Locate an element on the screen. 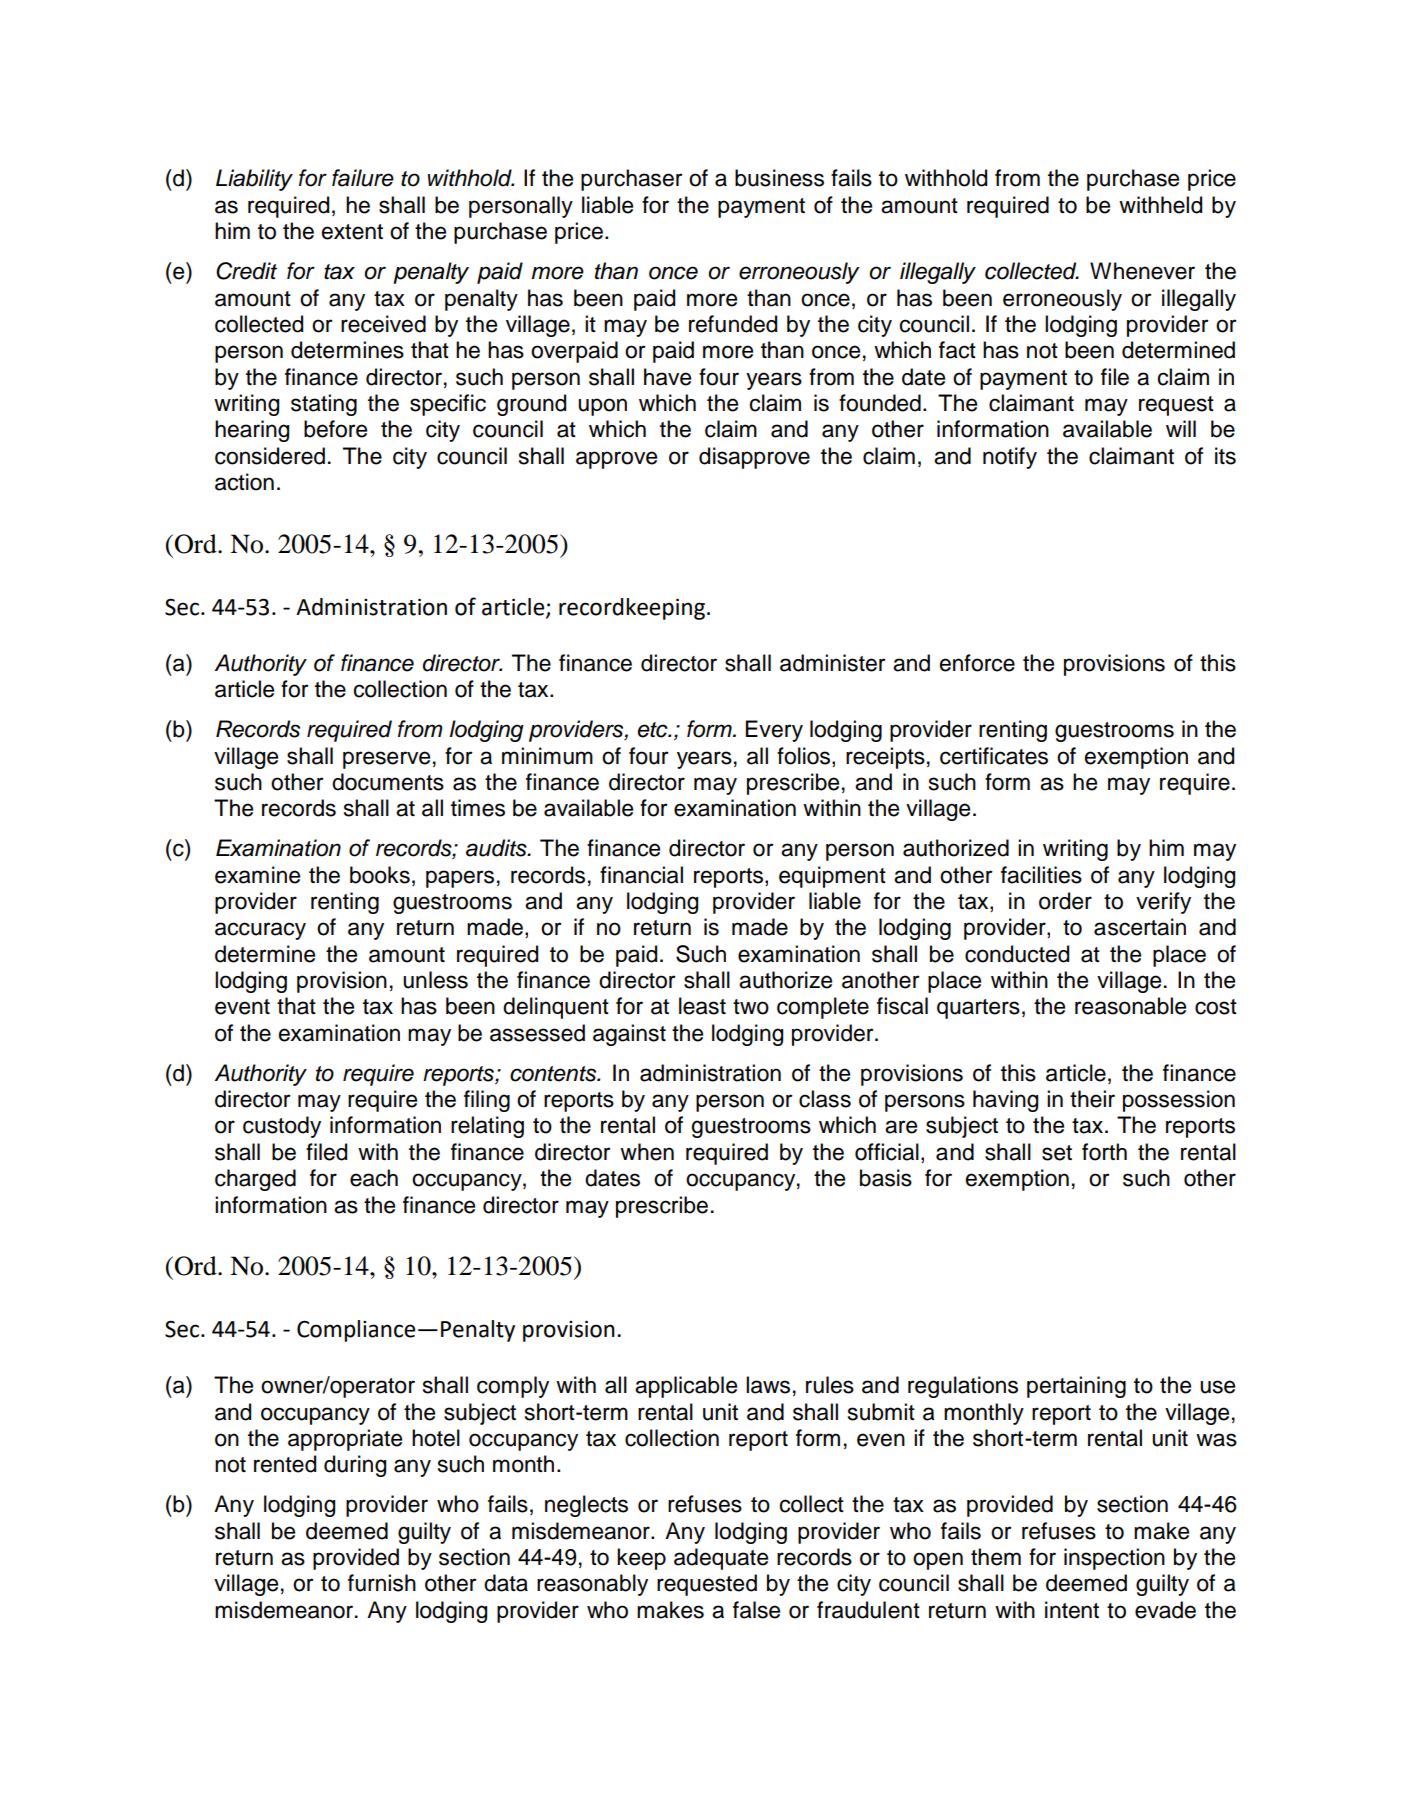 This screenshot has width=1402, height=1815. financial is located at coordinates (641, 875).
